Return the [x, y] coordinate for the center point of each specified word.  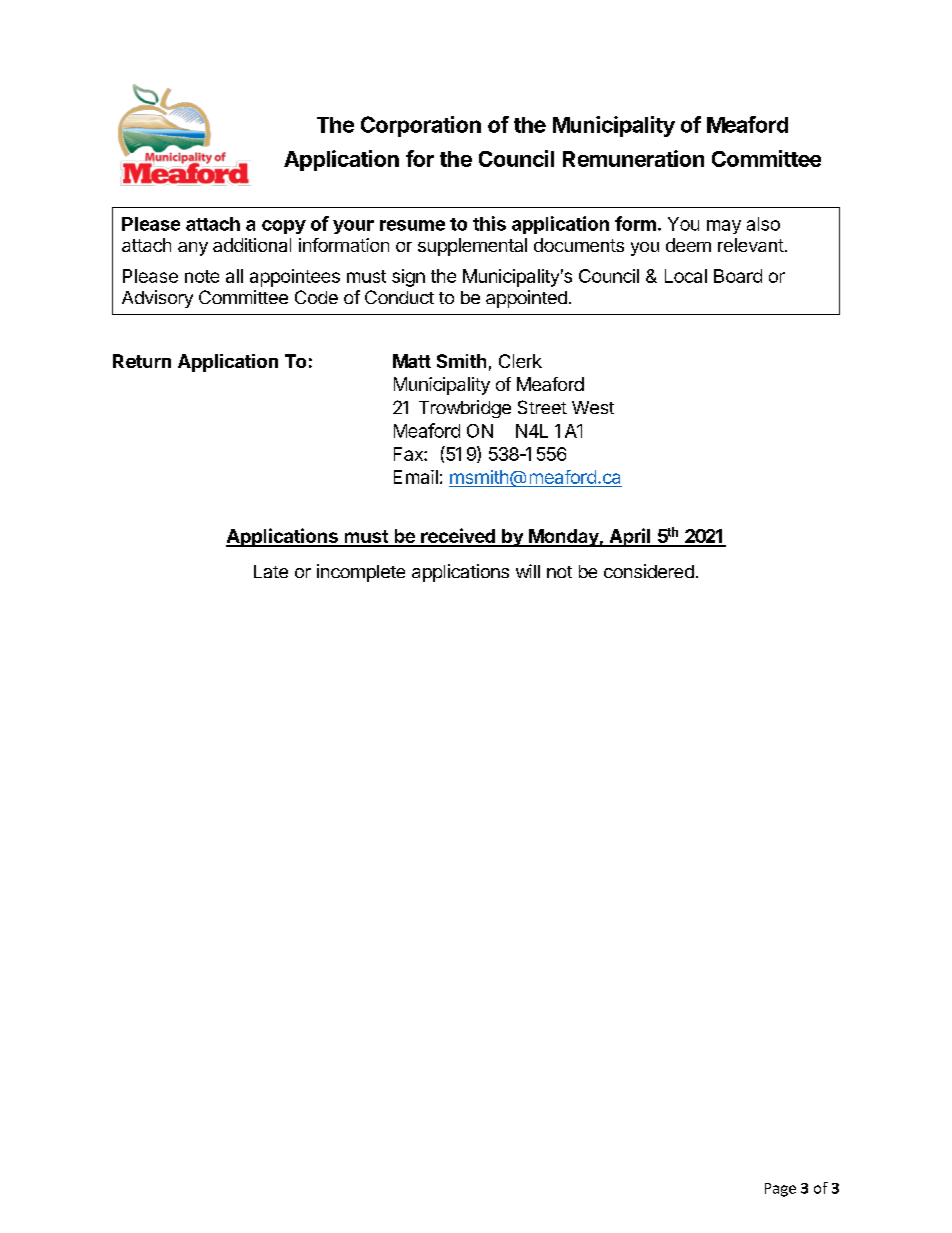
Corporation [421, 126]
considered [649, 571]
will [528, 571]
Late [271, 571]
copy [284, 227]
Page [780, 1190]
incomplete [361, 573]
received [458, 537]
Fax [409, 454]
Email [416, 477]
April [630, 537]
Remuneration [633, 158]
